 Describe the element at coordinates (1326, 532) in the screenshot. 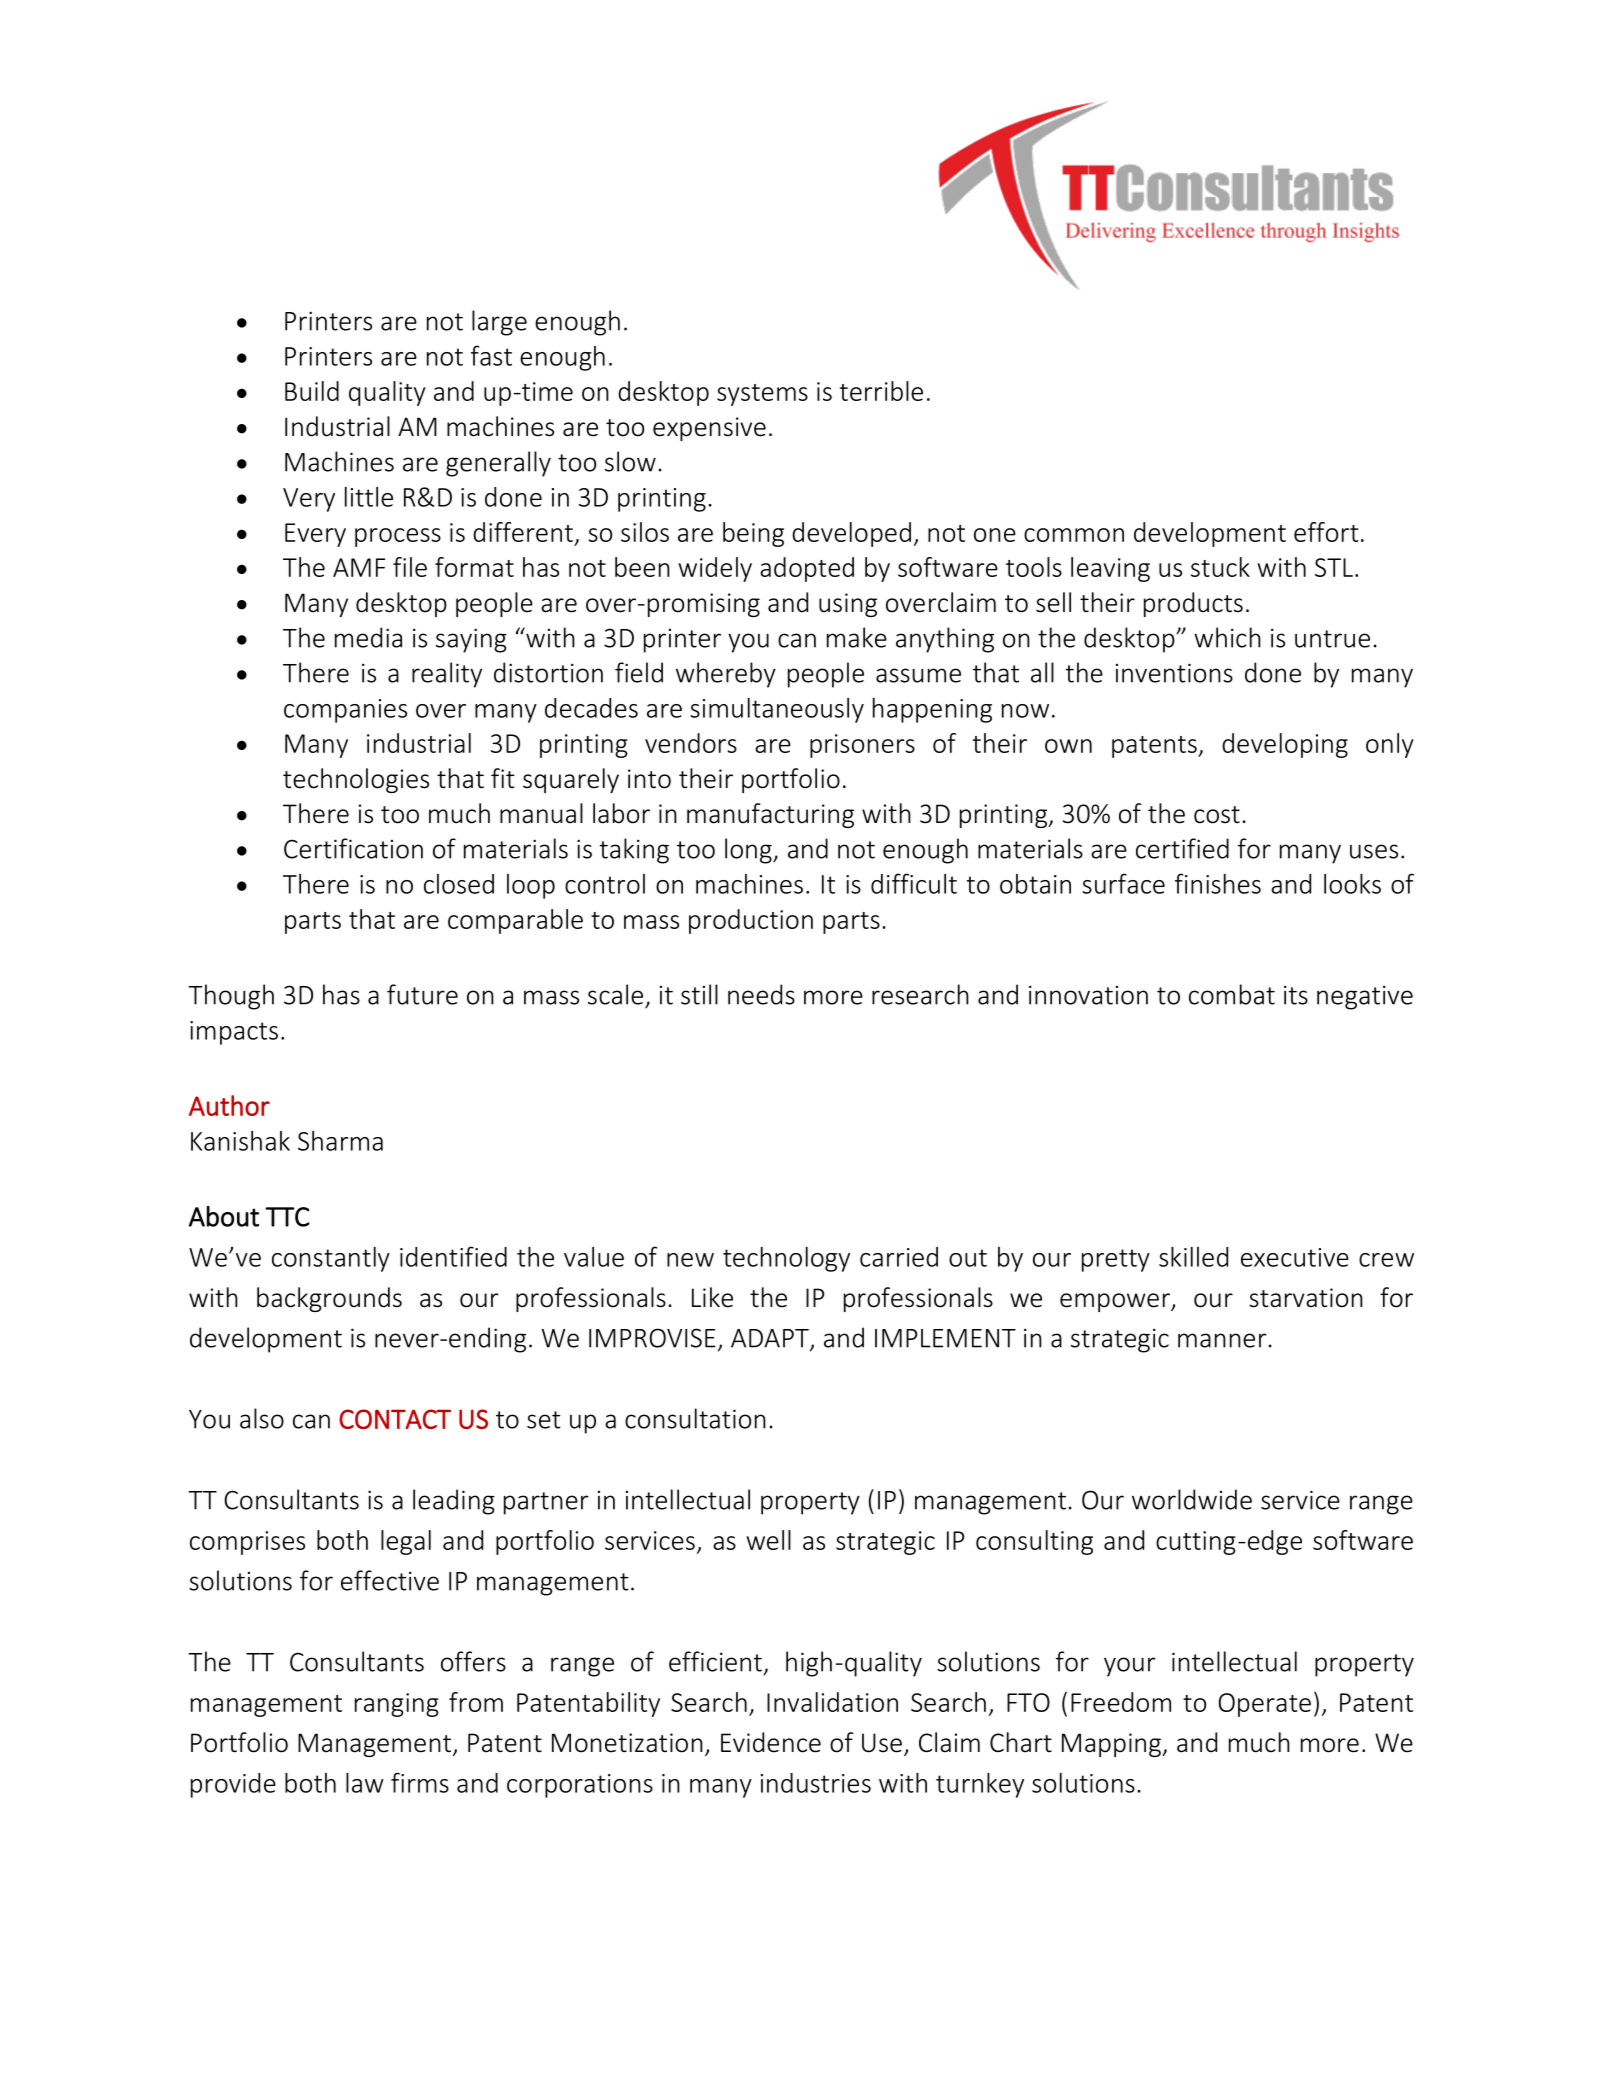

I see `effort` at that location.
